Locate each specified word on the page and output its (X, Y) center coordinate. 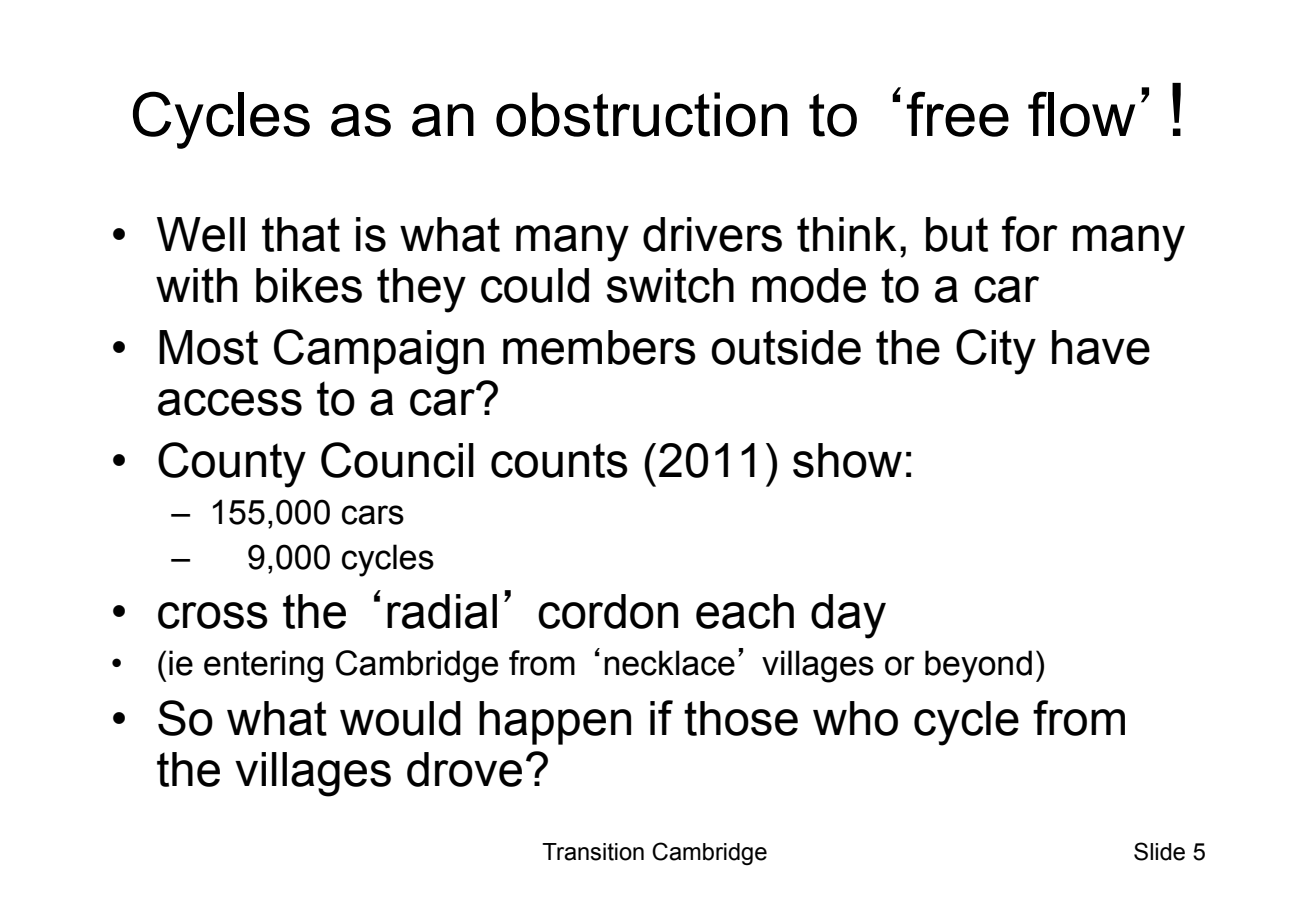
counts (559, 460)
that (301, 234)
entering (263, 666)
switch (670, 285)
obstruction (642, 114)
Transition (593, 852)
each (745, 611)
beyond (978, 666)
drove (464, 769)
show (847, 460)
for (1030, 234)
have (1101, 347)
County (232, 465)
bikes (309, 285)
